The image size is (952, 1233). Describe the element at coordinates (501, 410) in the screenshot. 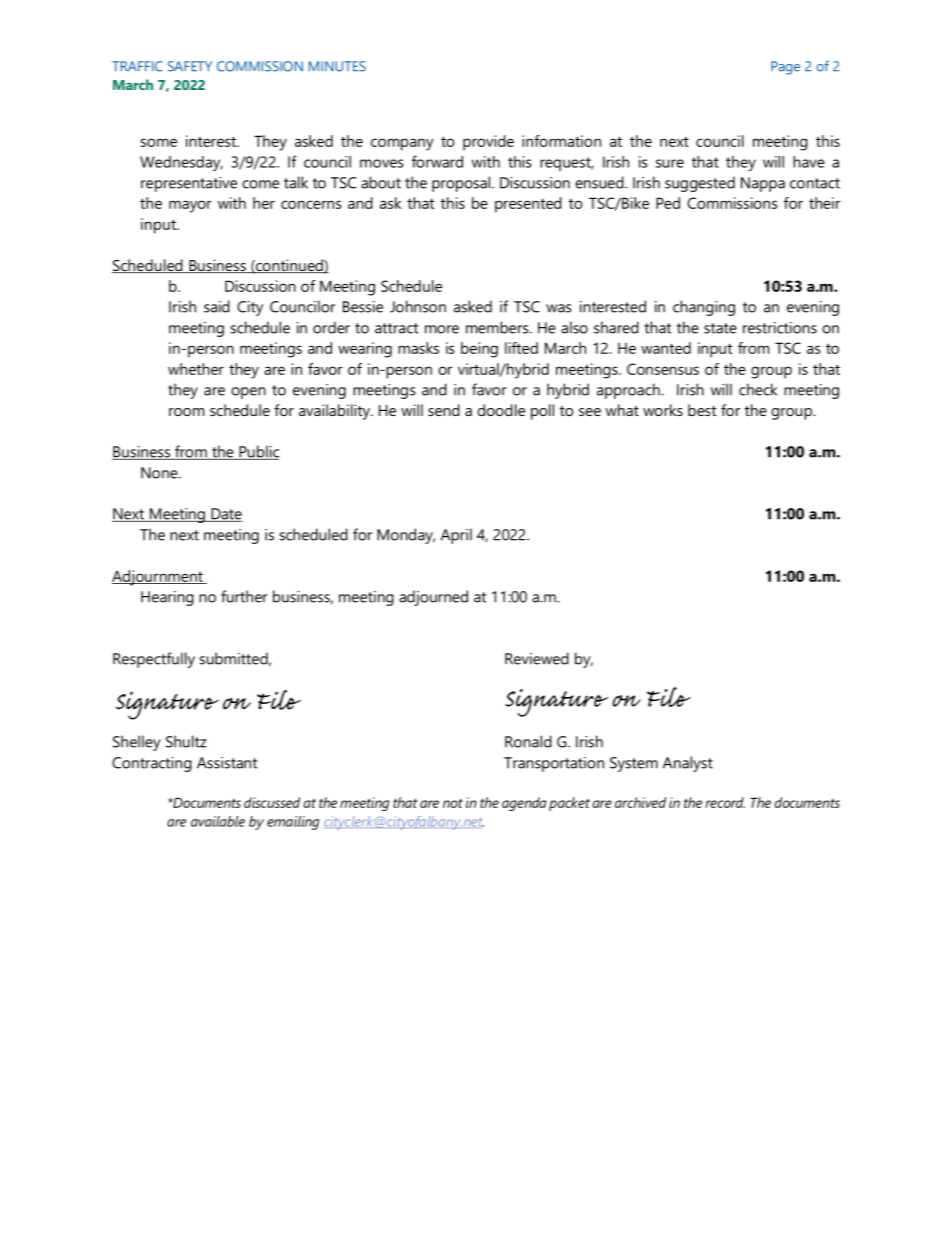

I see `doodle` at that location.
